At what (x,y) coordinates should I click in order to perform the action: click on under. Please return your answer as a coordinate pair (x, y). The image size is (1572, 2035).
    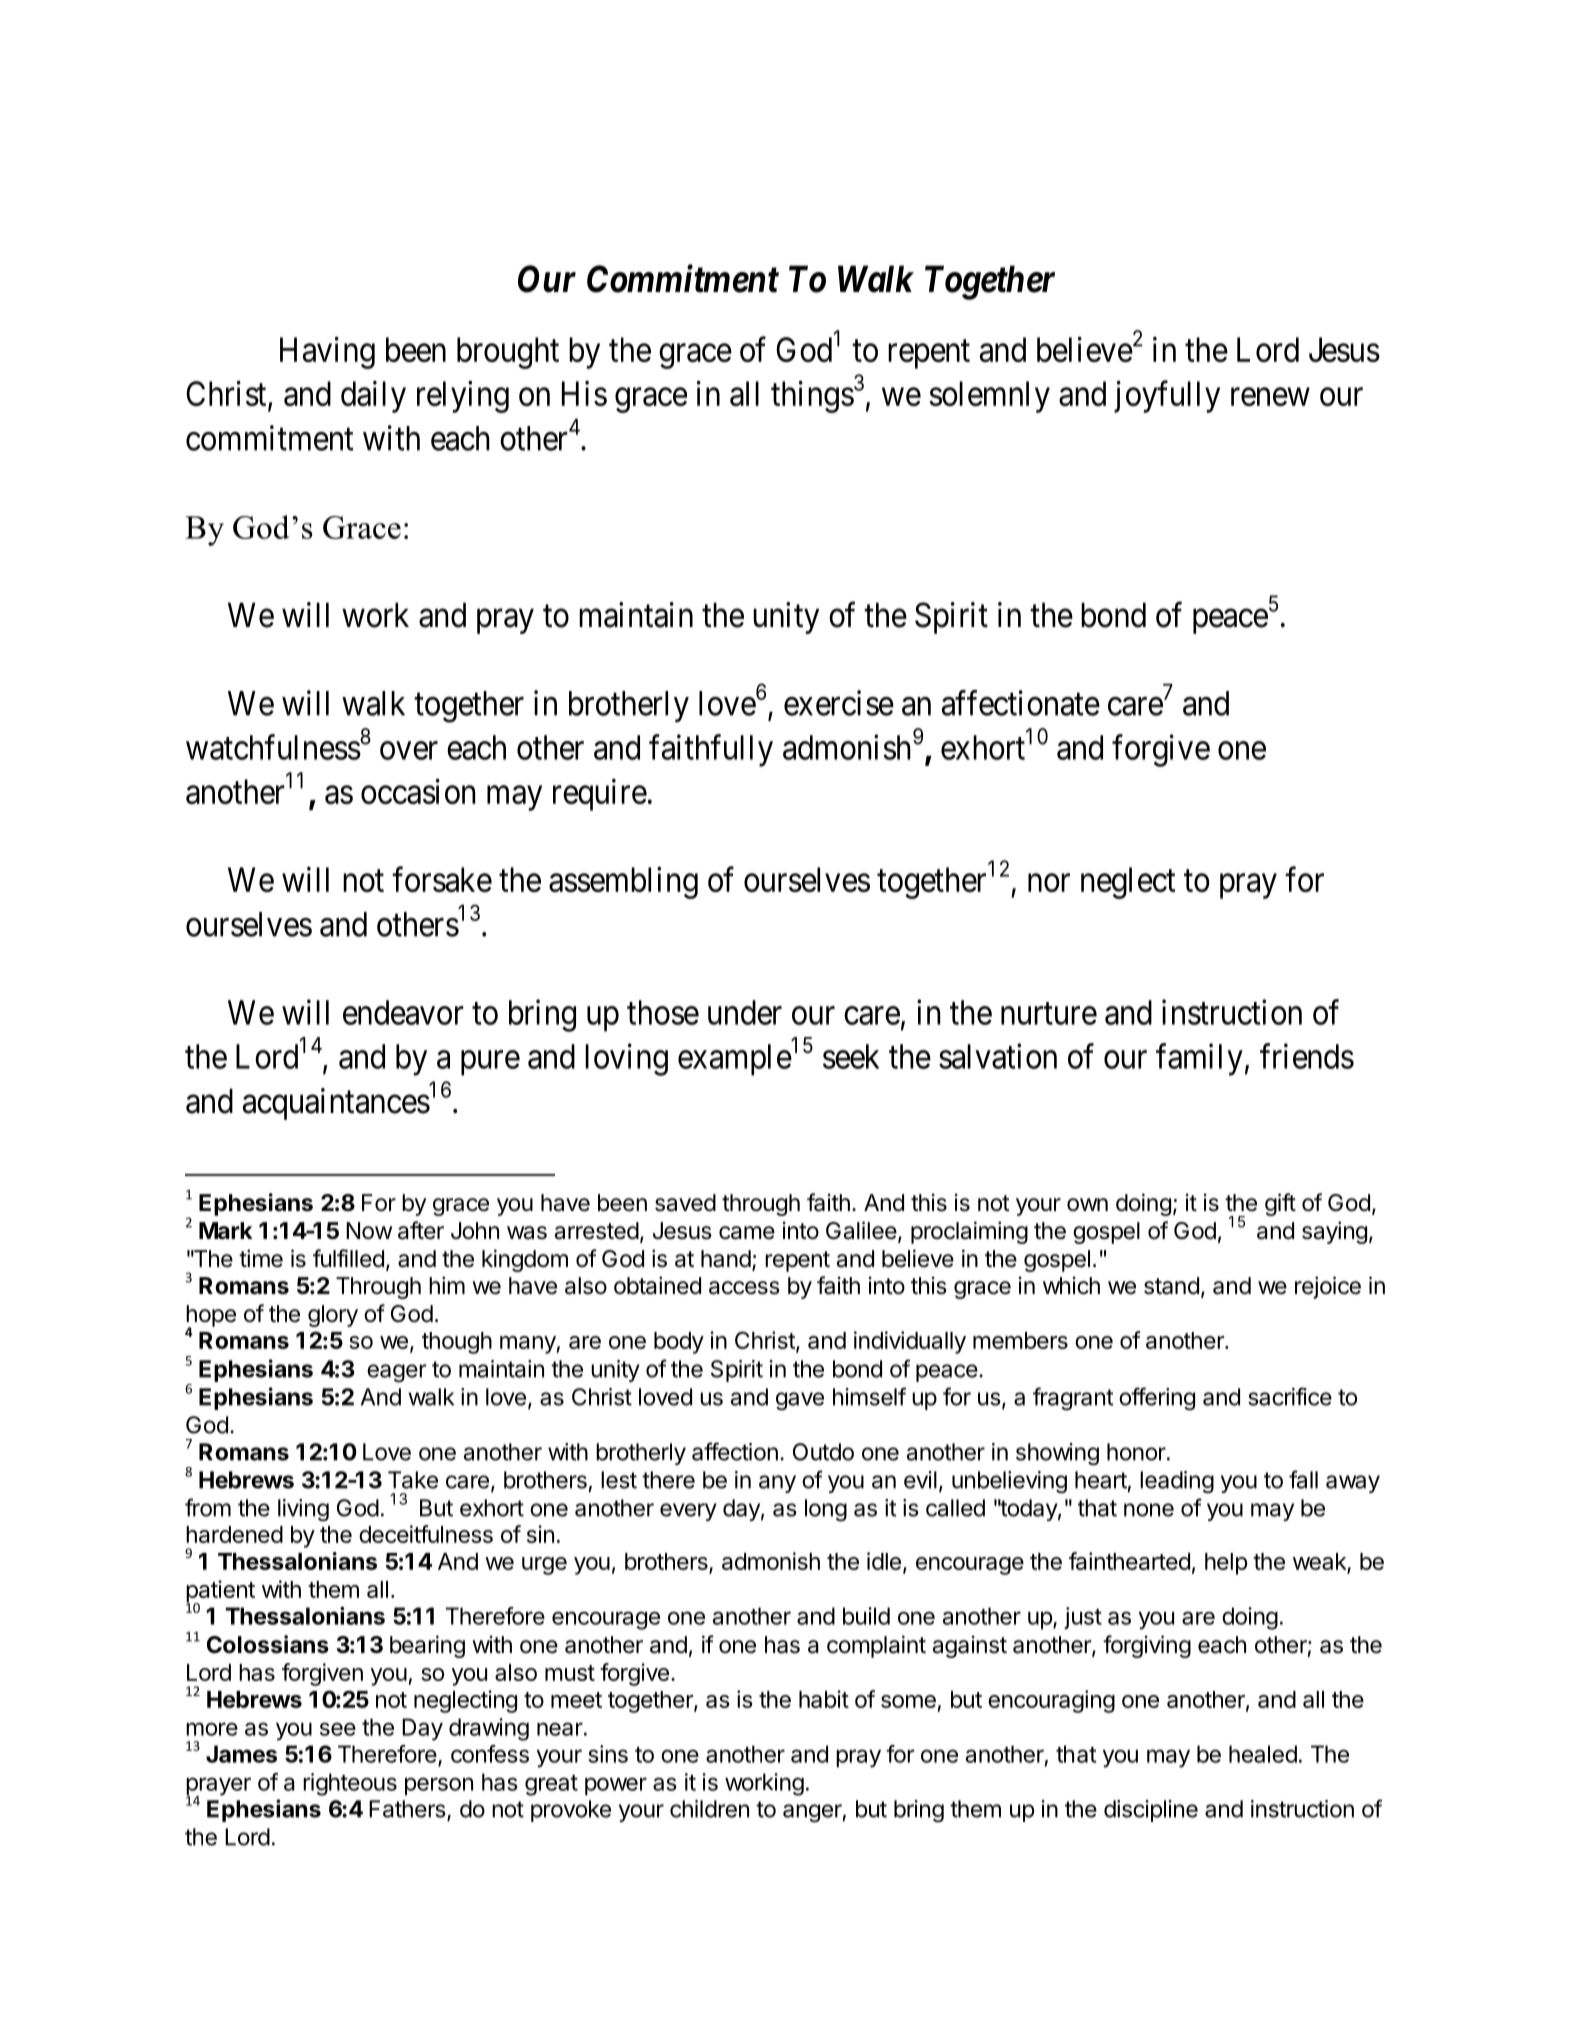
    Looking at the image, I should click on (745, 1012).
